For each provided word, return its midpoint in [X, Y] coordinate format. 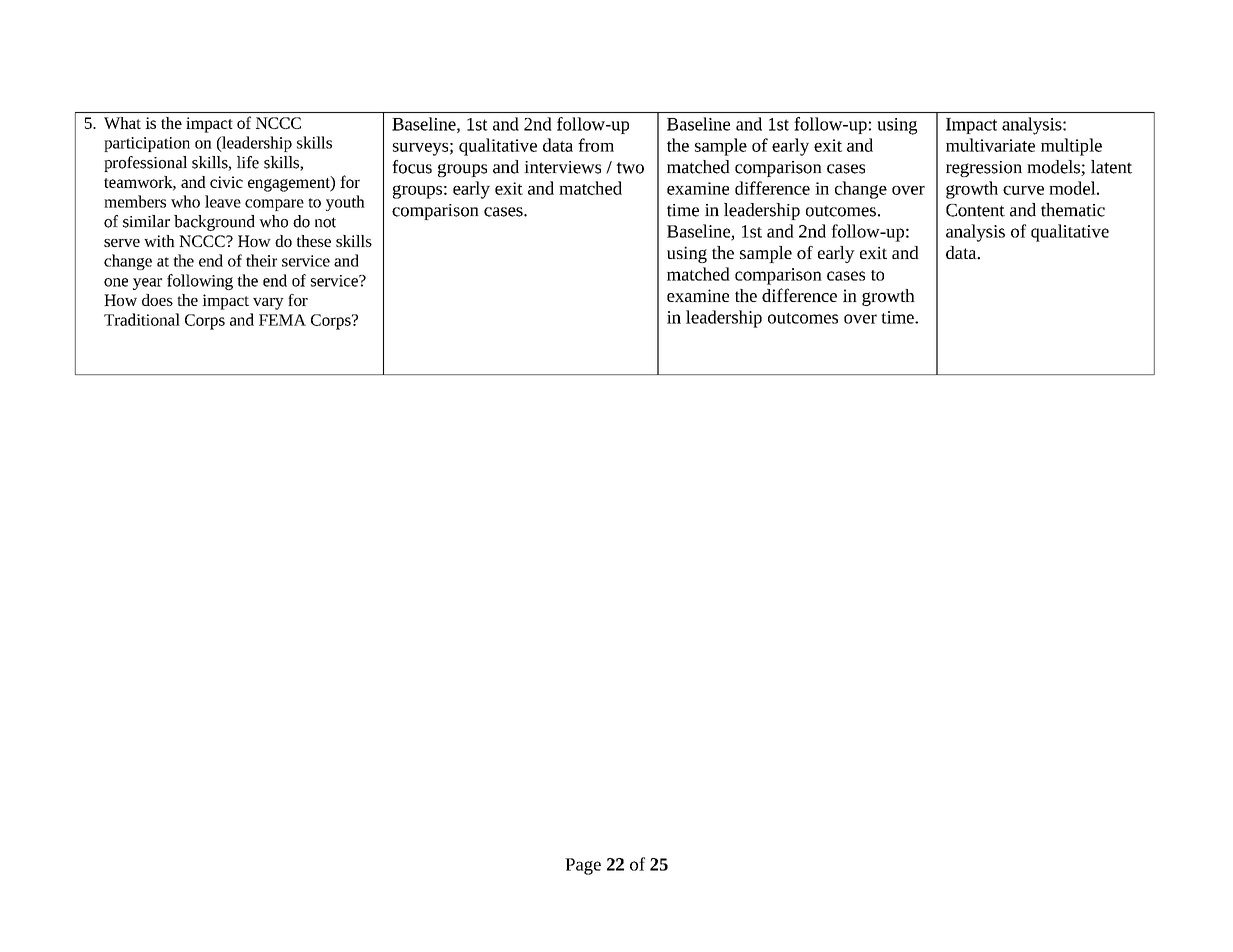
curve [1023, 190]
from [596, 145]
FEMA [282, 320]
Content [975, 210]
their [261, 260]
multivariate [990, 145]
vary [268, 304]
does [157, 300]
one [116, 282]
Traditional [142, 319]
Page [583, 866]
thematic [1073, 210]
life [248, 162]
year [147, 284]
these [314, 241]
